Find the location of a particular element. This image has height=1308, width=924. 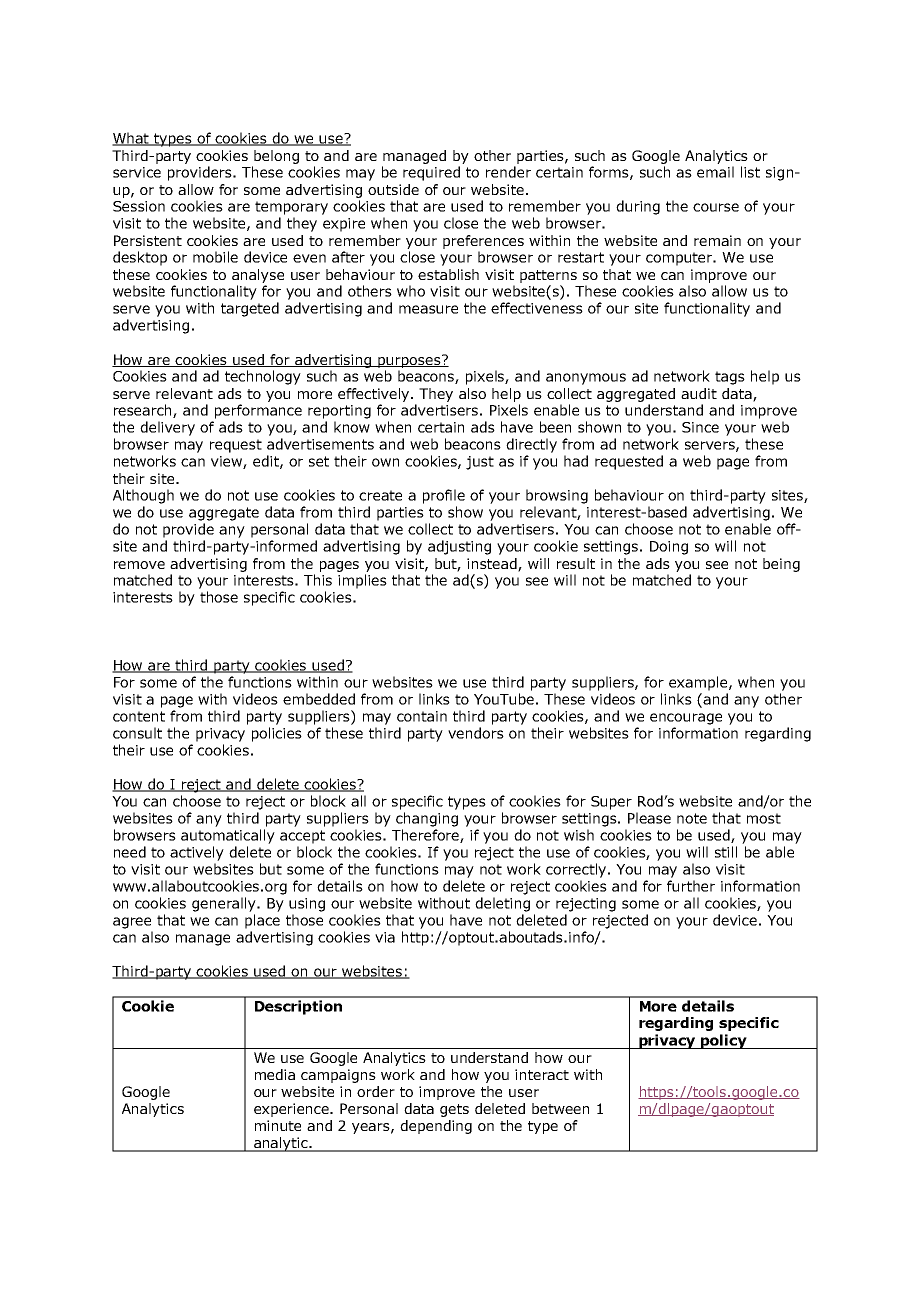

audit is located at coordinates (699, 393).
